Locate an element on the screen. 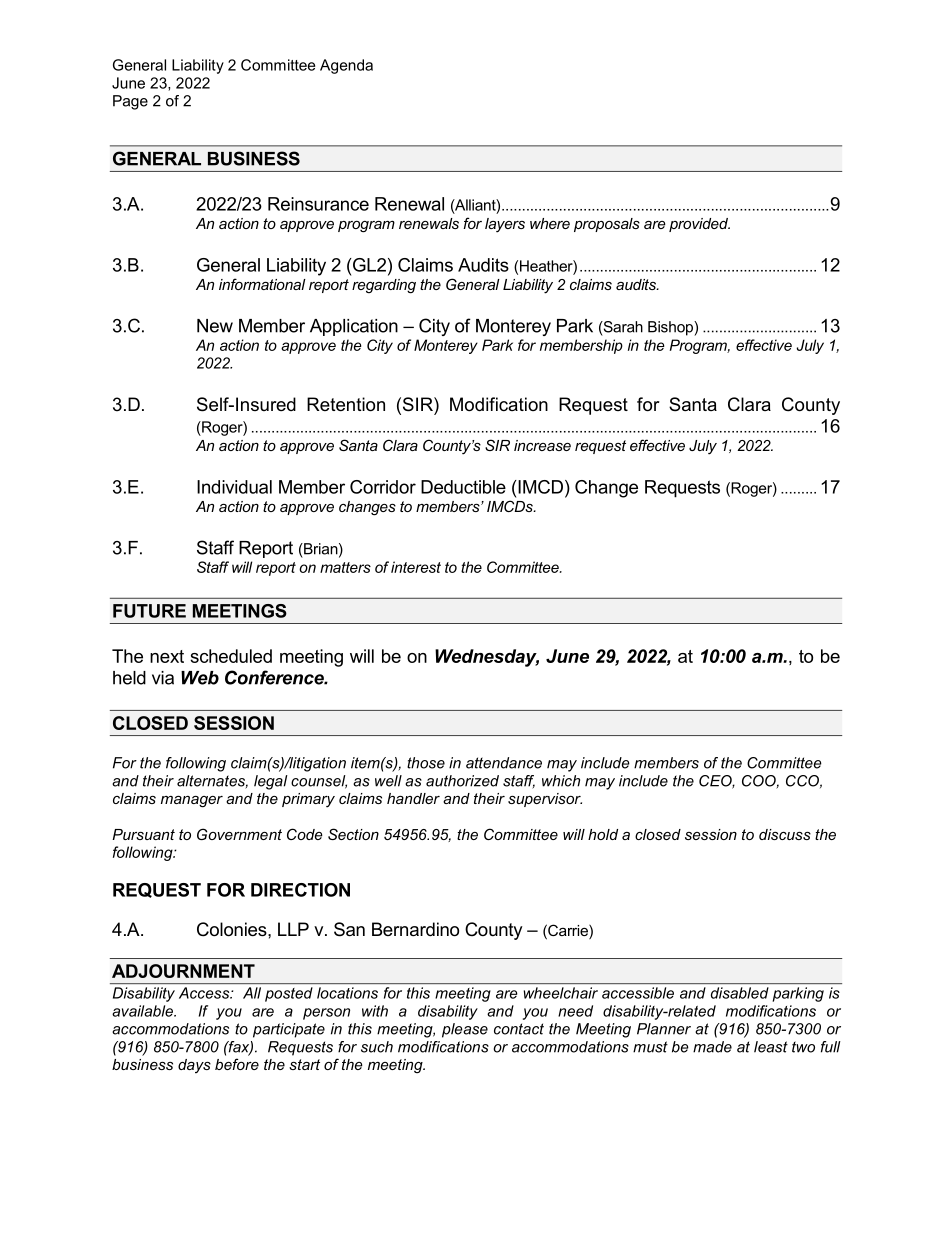 This screenshot has height=1233, width=952. provided is located at coordinates (699, 225).
